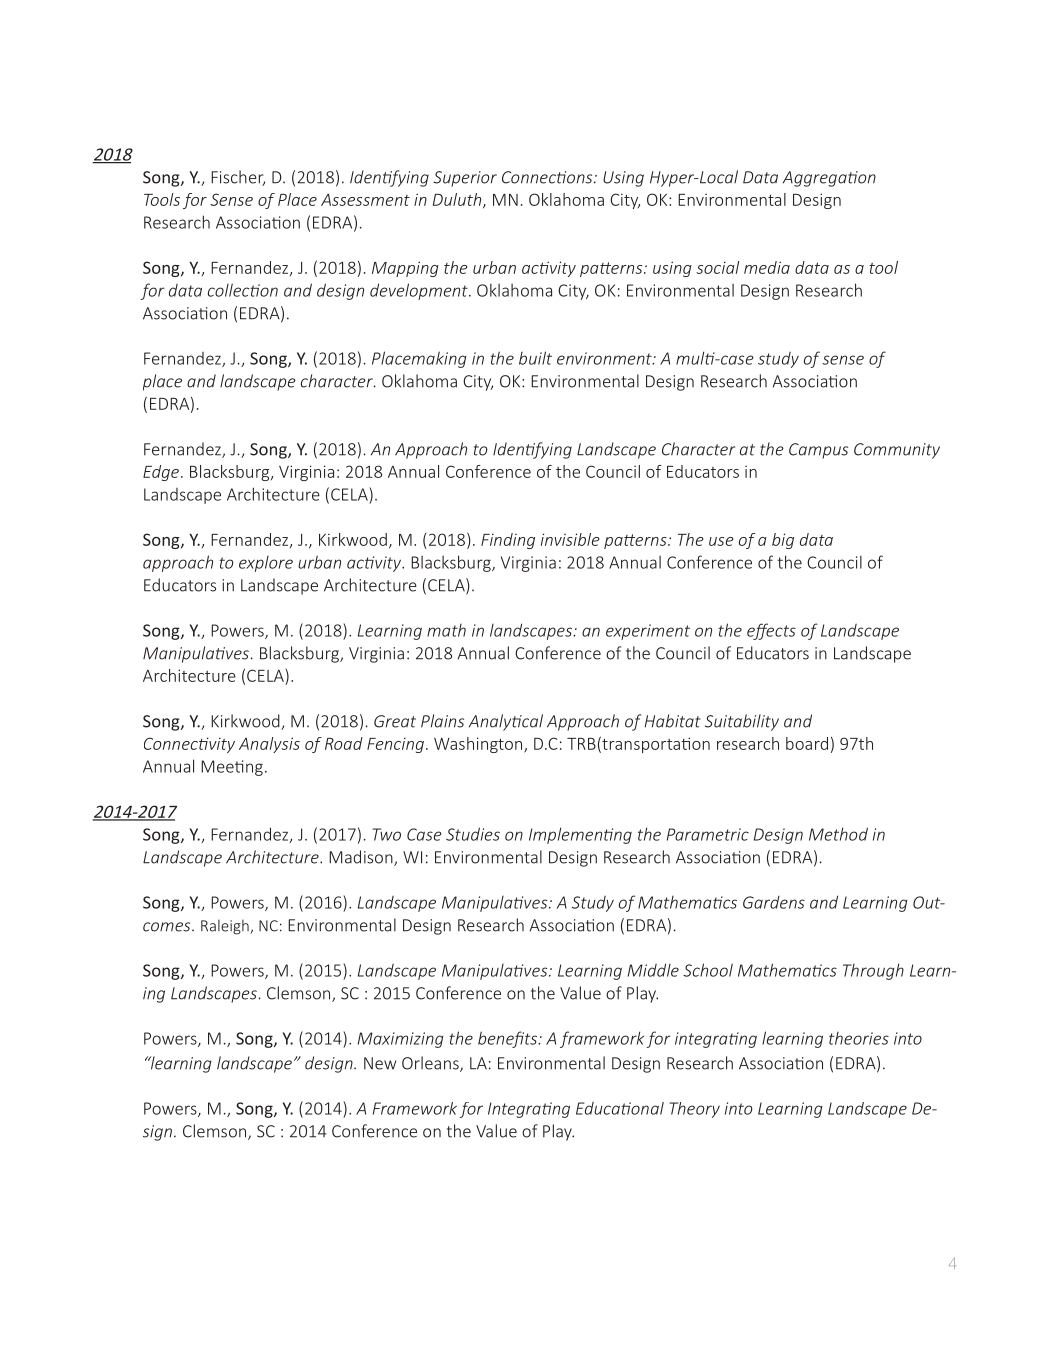  What do you see at coordinates (535, 358) in the screenshot?
I see `built` at bounding box center [535, 358].
